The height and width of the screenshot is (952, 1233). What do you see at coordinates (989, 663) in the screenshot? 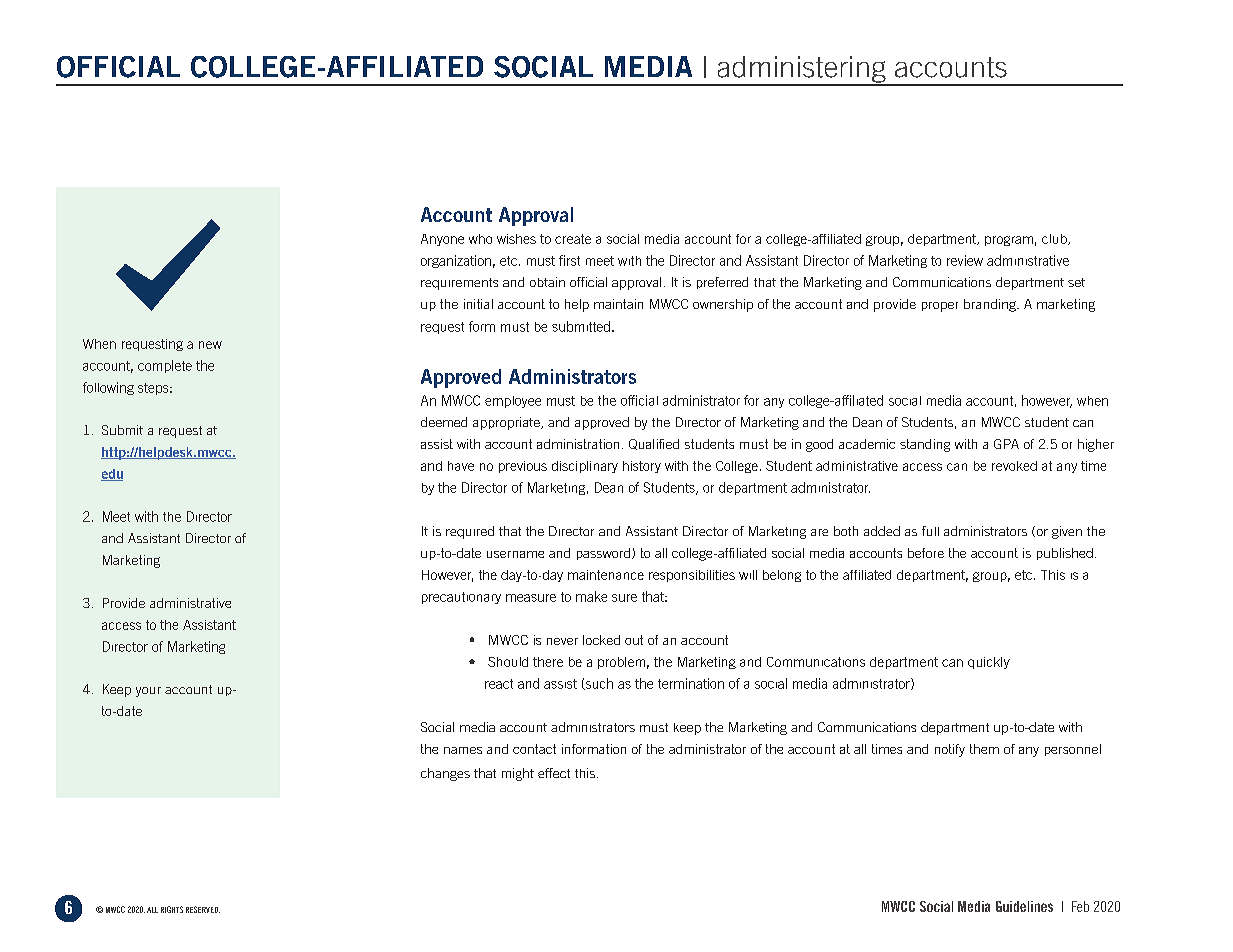
I see `quickly` at bounding box center [989, 663].
